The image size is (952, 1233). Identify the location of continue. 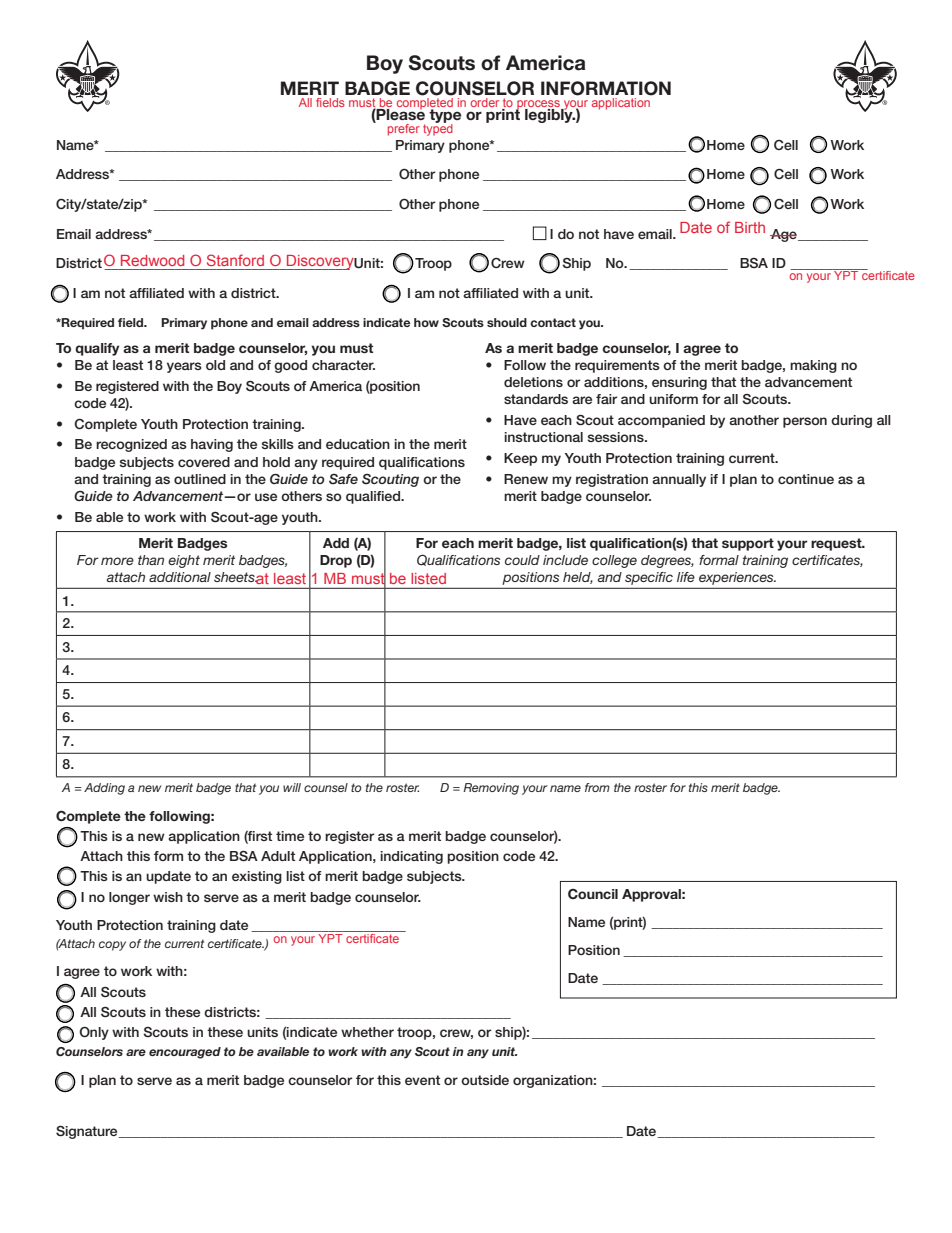
(806, 479).
